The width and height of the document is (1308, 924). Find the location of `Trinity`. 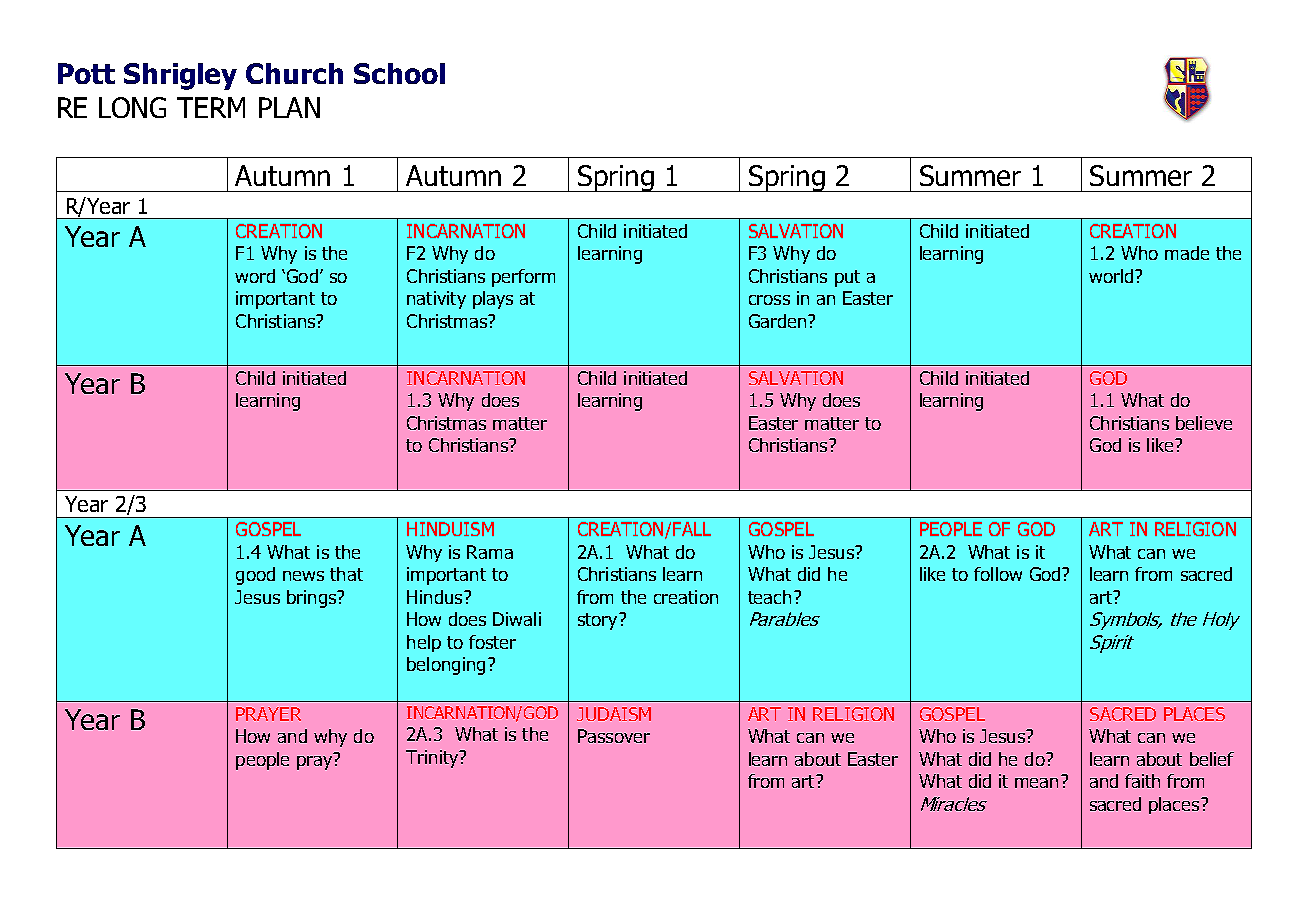

Trinity is located at coordinates (433, 759).
